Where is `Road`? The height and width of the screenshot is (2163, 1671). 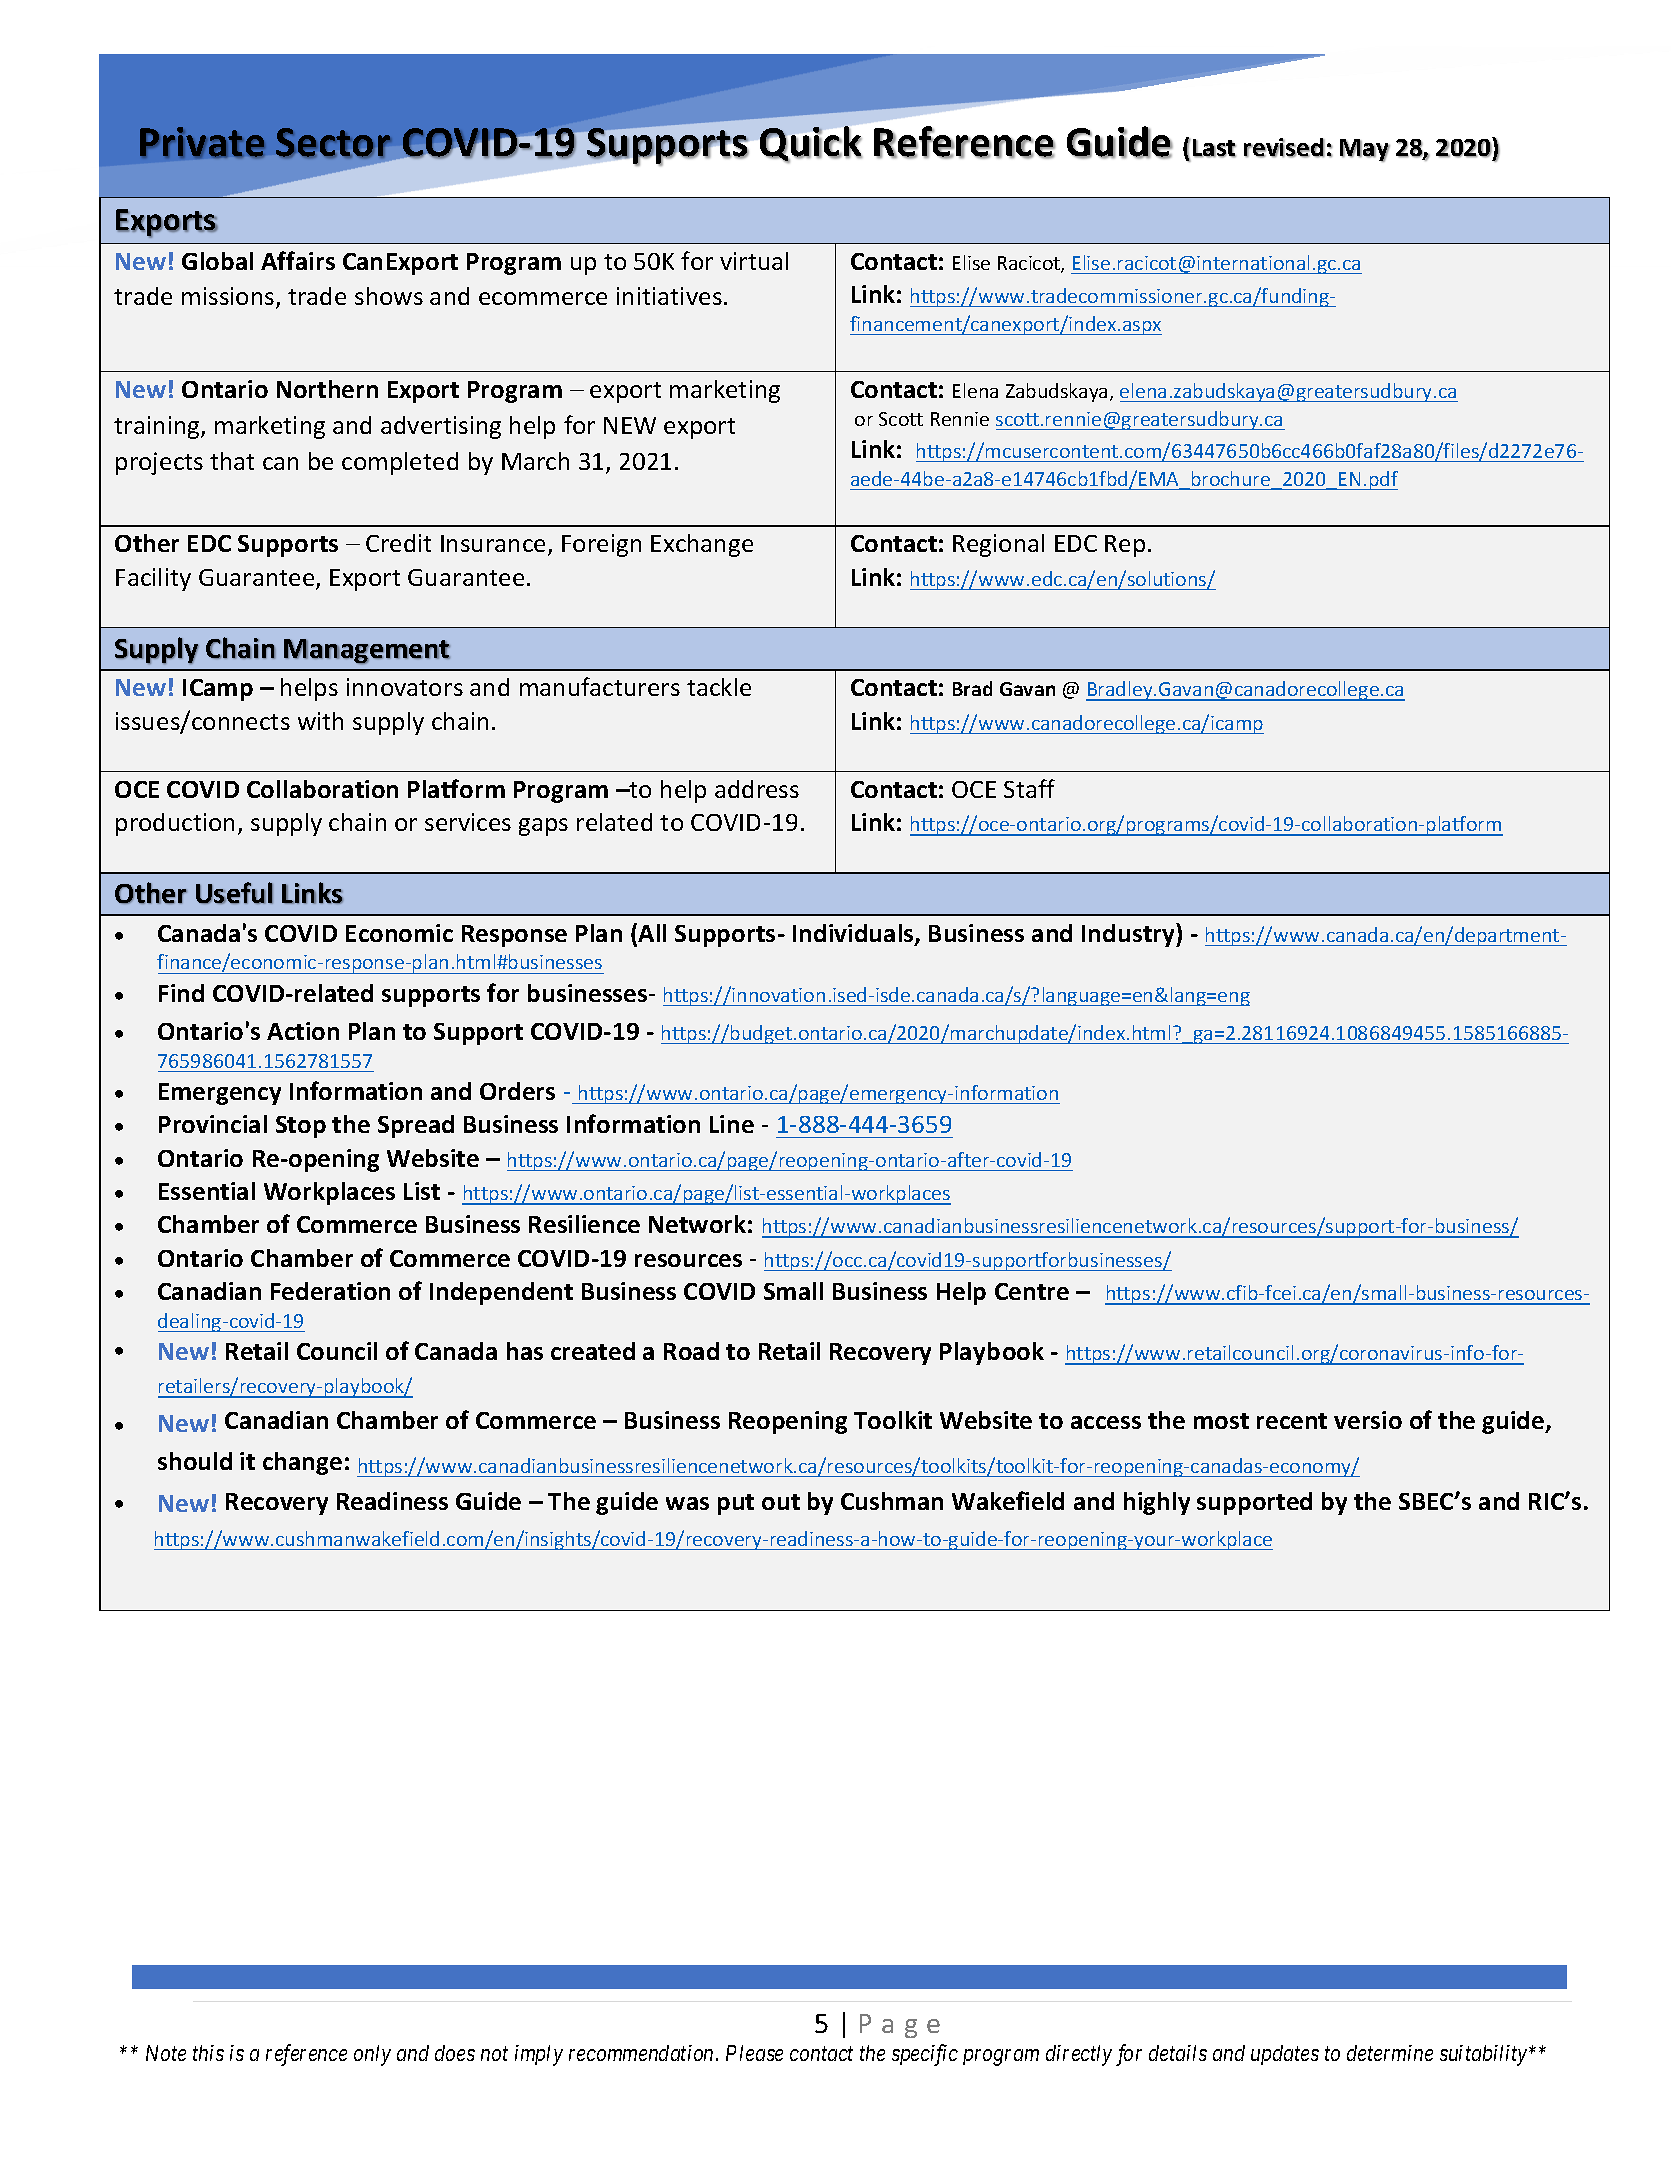
Road is located at coordinates (691, 1351).
